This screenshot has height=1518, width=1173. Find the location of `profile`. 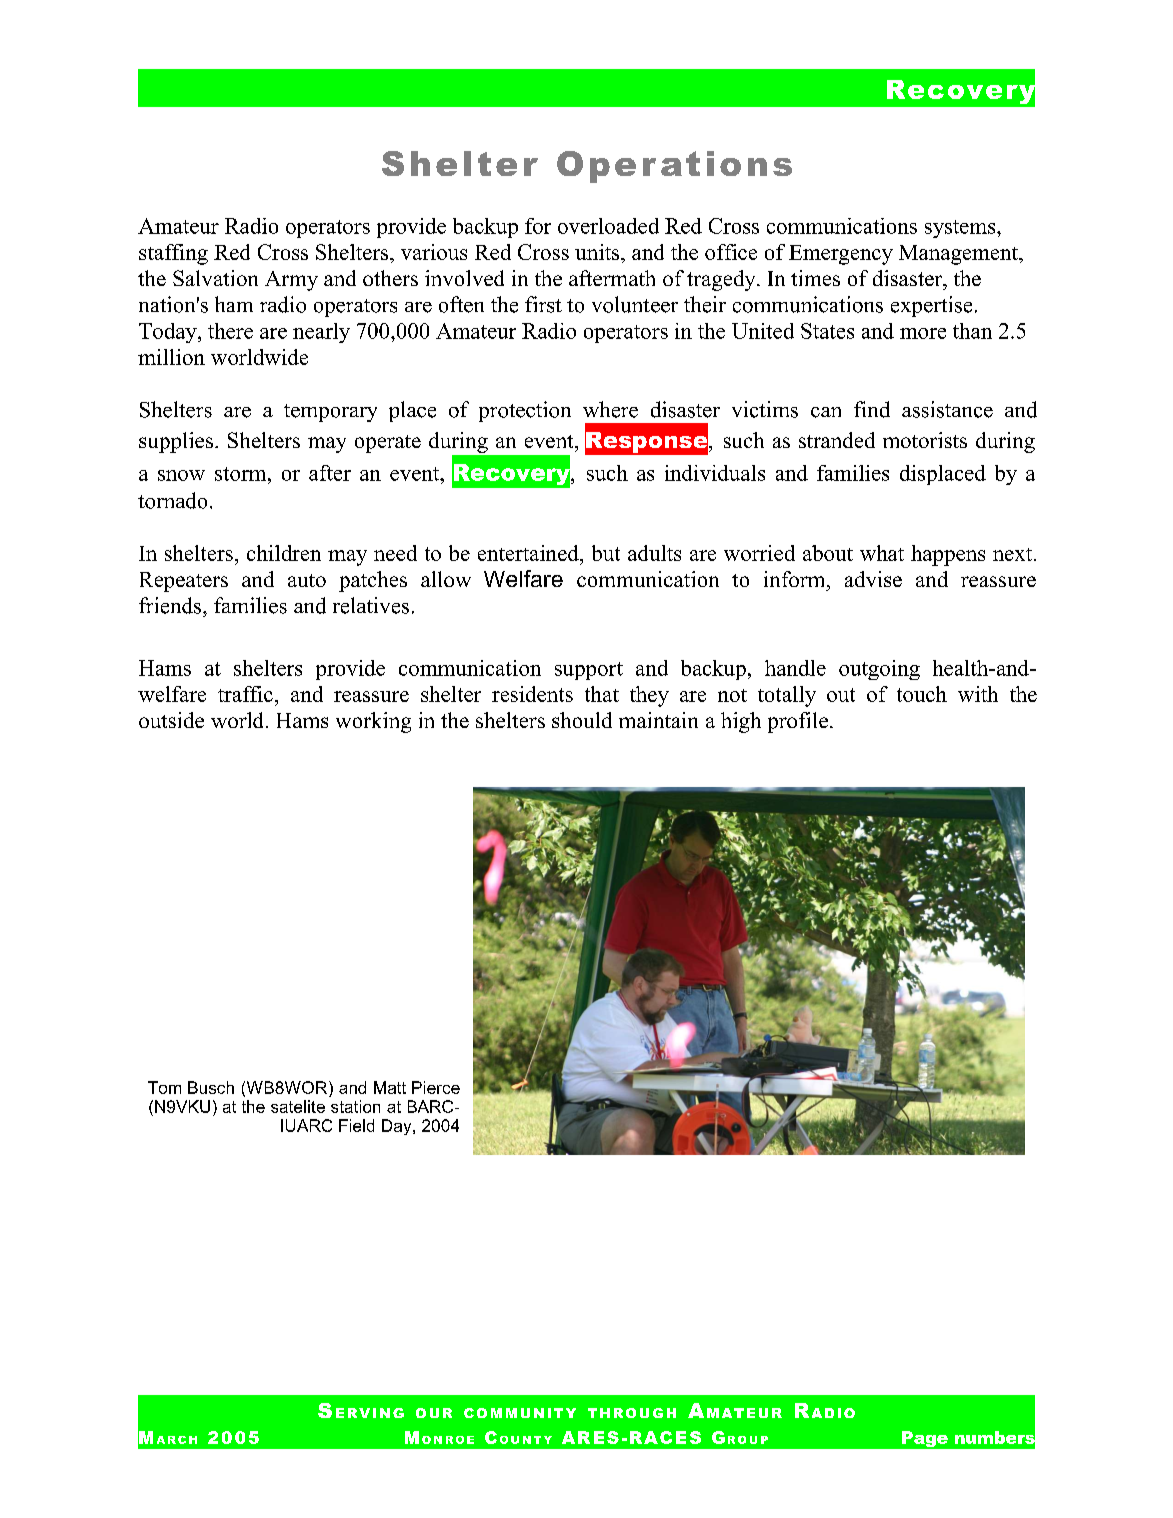

profile is located at coordinates (798, 722).
